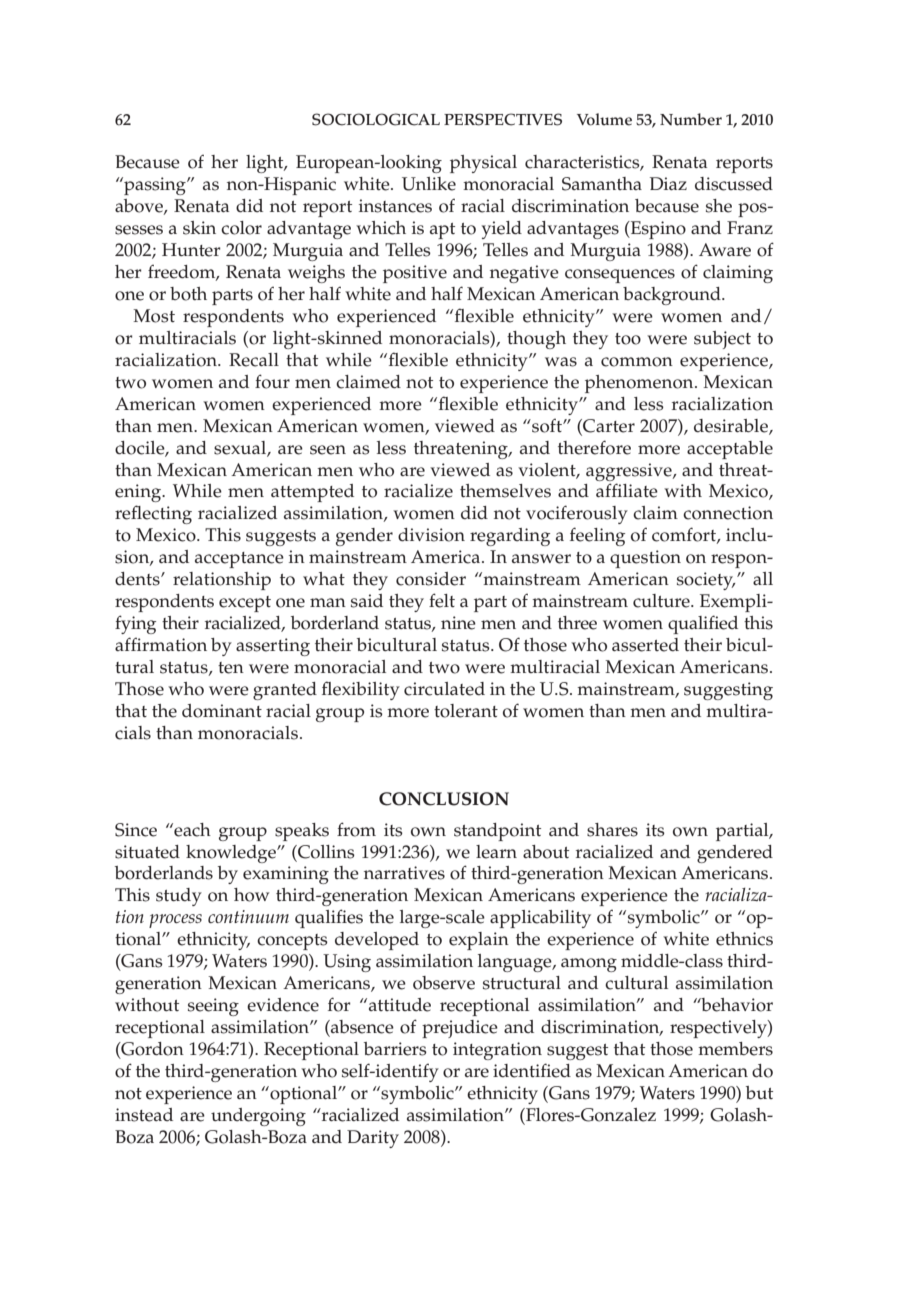 The width and height of the image is (905, 1316). Describe the element at coordinates (245, 604) in the image. I see `except` at that location.
